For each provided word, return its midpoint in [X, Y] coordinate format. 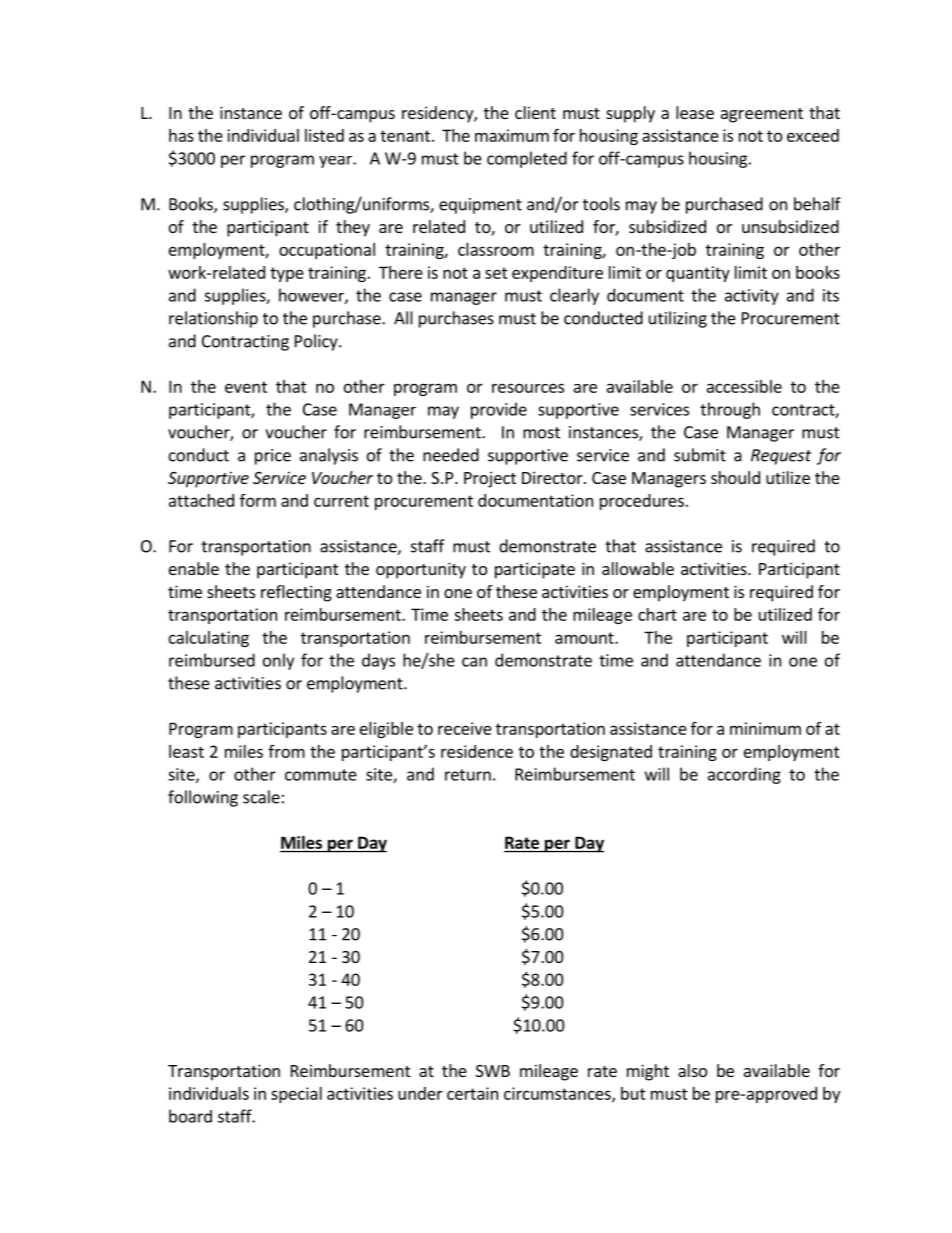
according [744, 775]
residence [477, 751]
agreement [762, 115]
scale [261, 797]
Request [781, 457]
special [296, 1095]
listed [324, 135]
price [273, 457]
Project [490, 479]
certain [472, 1093]
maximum [512, 135]
